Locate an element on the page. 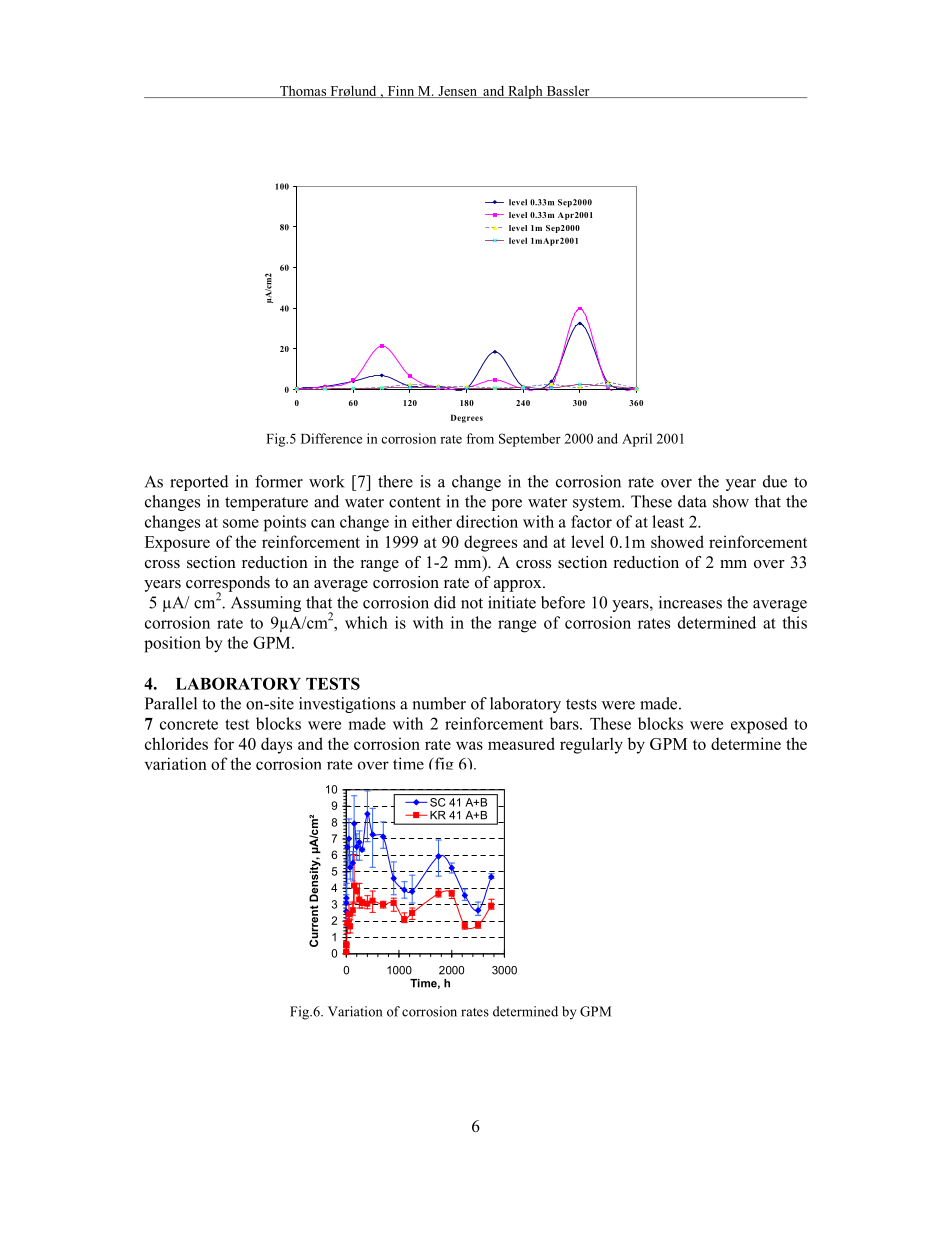 The image size is (952, 1233). Difference is located at coordinates (331, 438).
